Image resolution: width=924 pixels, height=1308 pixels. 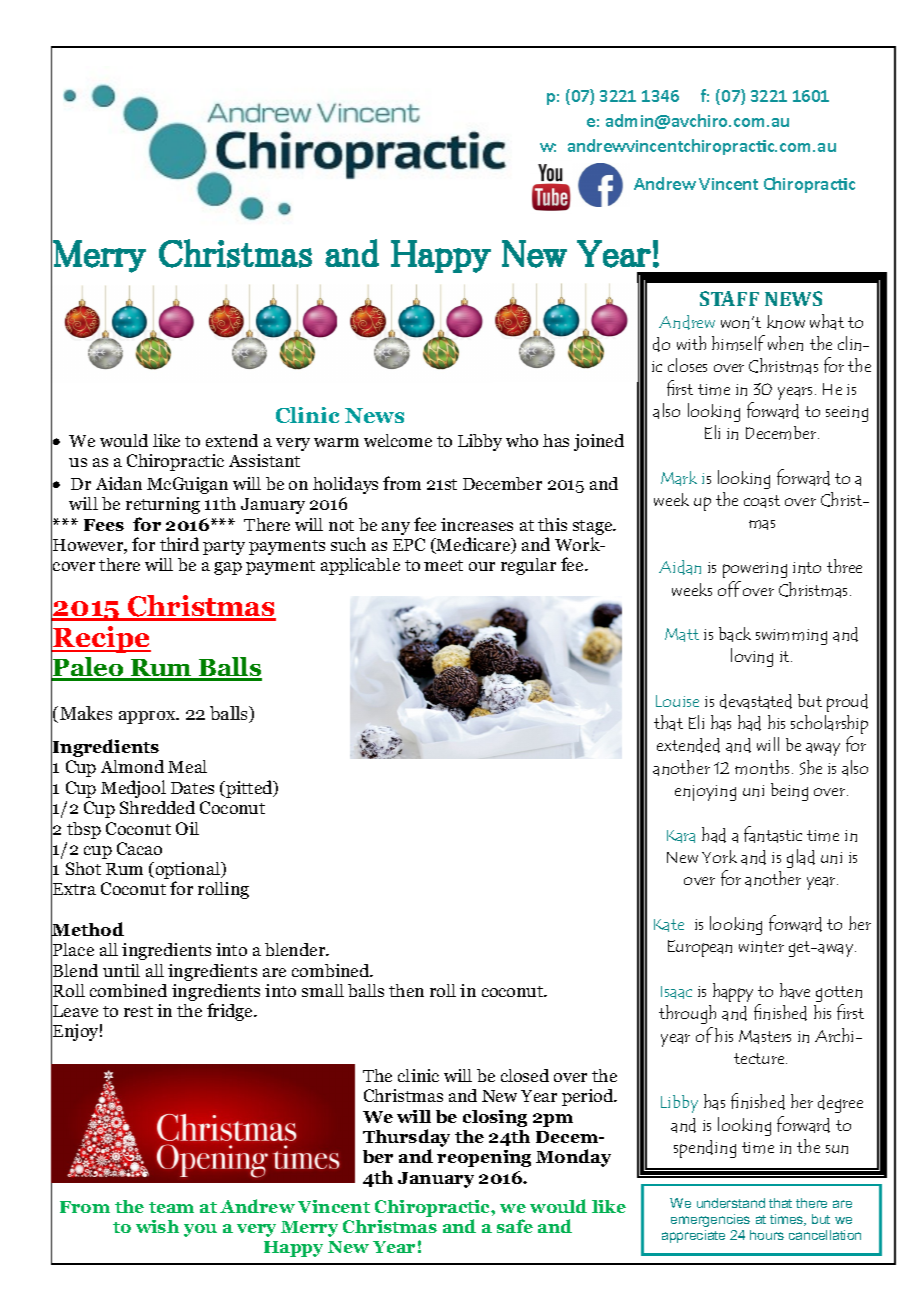 I want to click on pitted, so click(x=249, y=789).
